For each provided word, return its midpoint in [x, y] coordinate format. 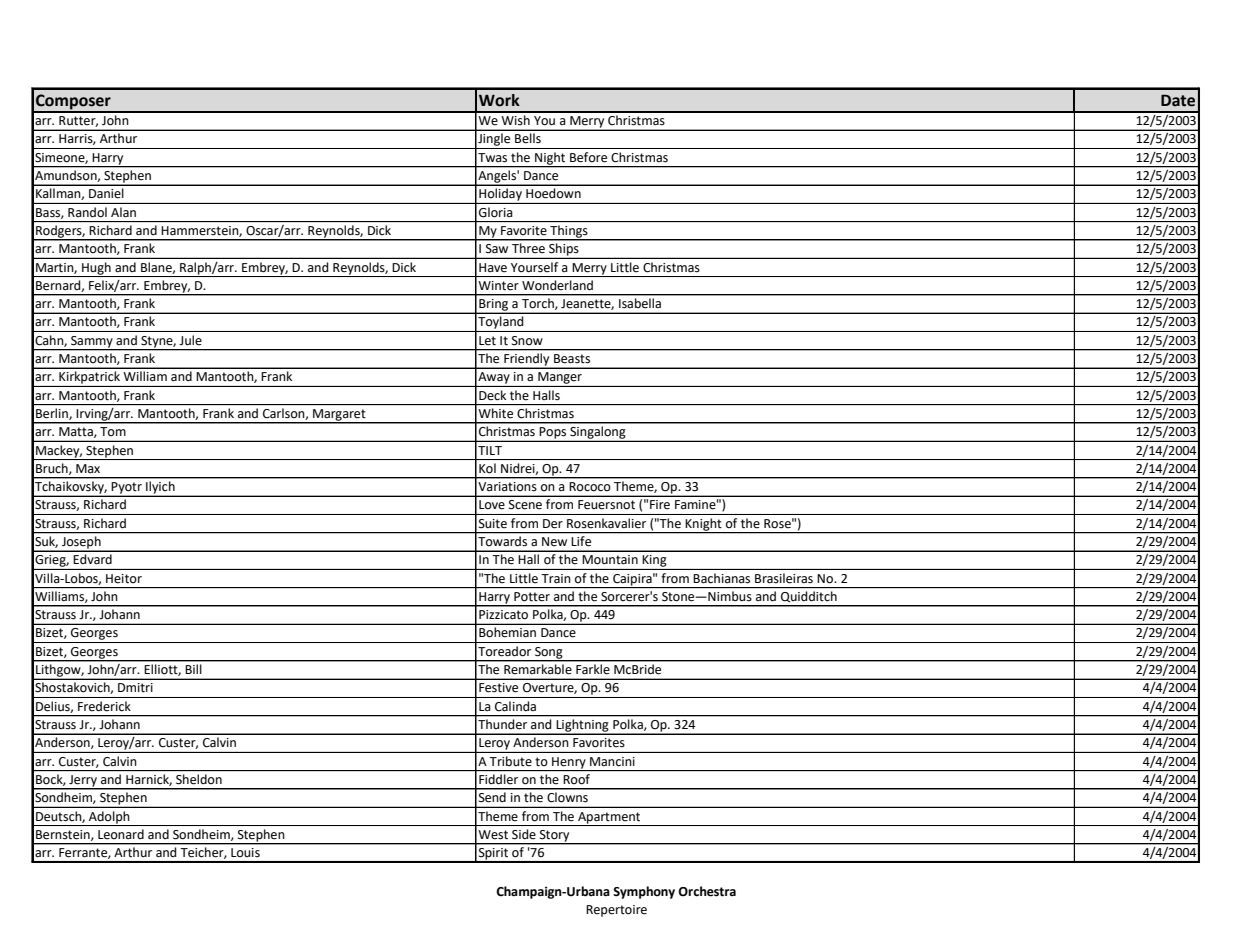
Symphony [644, 892]
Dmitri [135, 688]
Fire [660, 504]
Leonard [121, 834]
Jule [190, 340]
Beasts [572, 358]
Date [1178, 100]
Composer [73, 103]
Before [588, 157]
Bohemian [507, 632]
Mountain [610, 559]
